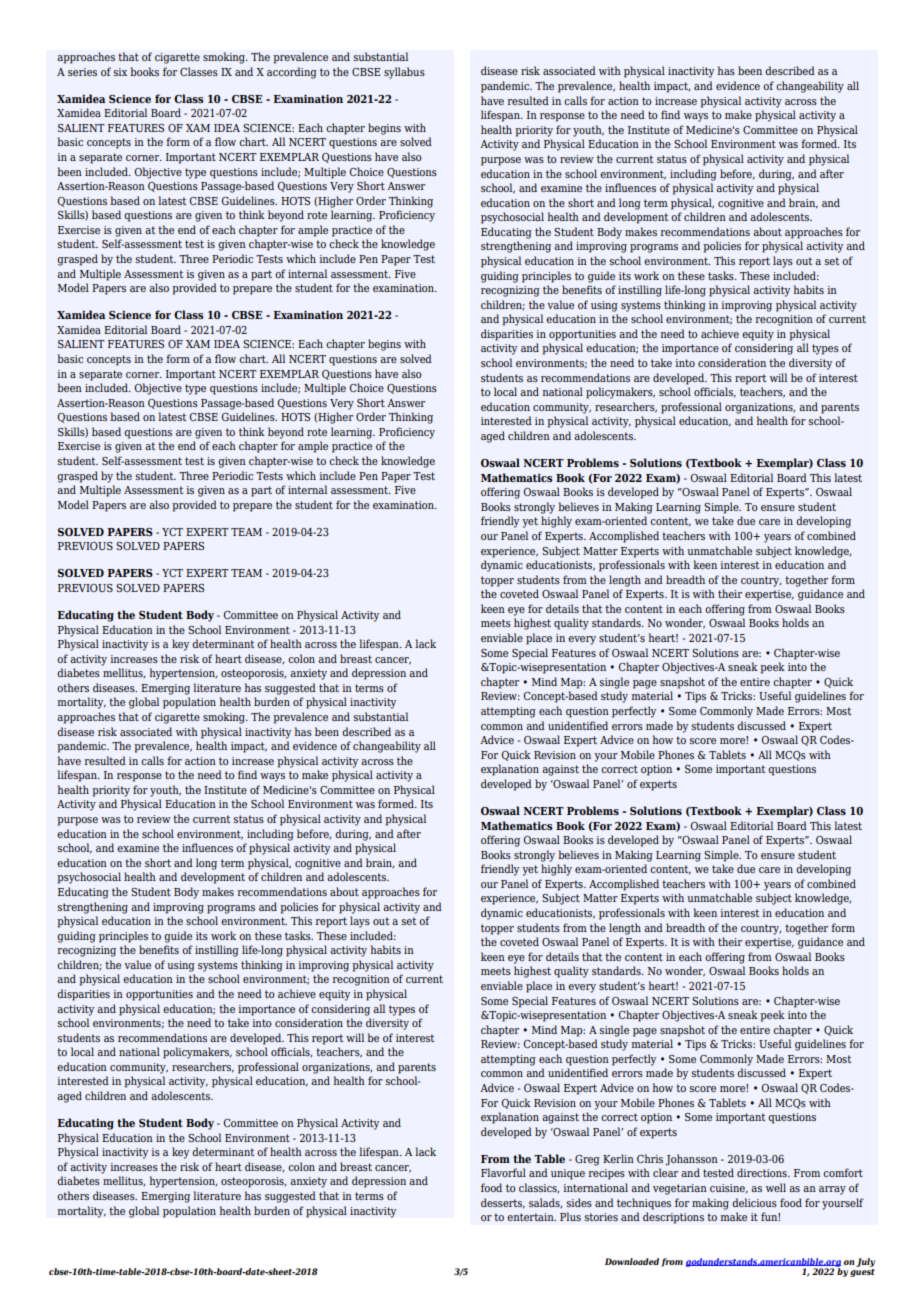 The width and height of the screenshot is (924, 1308). What do you see at coordinates (691, 1160) in the screenshot?
I see `Johansson` at bounding box center [691, 1160].
